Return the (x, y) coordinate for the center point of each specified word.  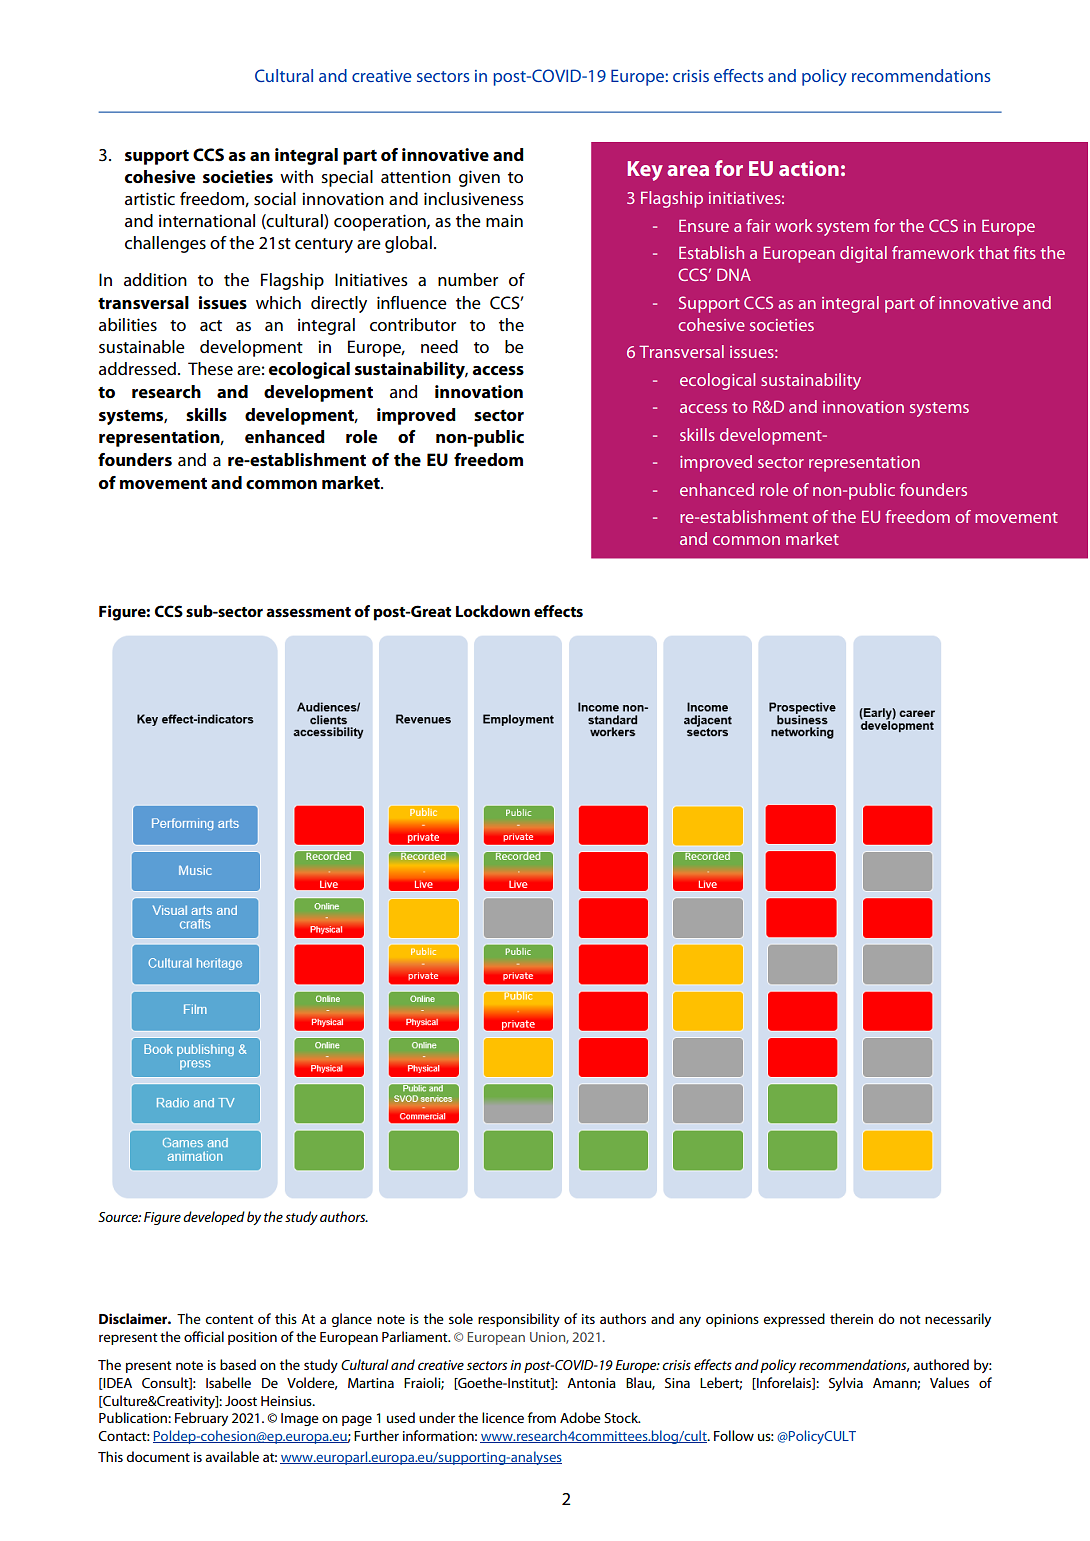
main (504, 220)
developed (214, 1218)
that (993, 252)
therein (851, 1318)
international (207, 221)
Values (949, 1382)
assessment (308, 612)
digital (863, 254)
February (201, 1419)
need (439, 347)
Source (119, 1217)
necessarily (958, 1320)
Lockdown (493, 611)
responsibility (519, 1320)
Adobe (580, 1417)
